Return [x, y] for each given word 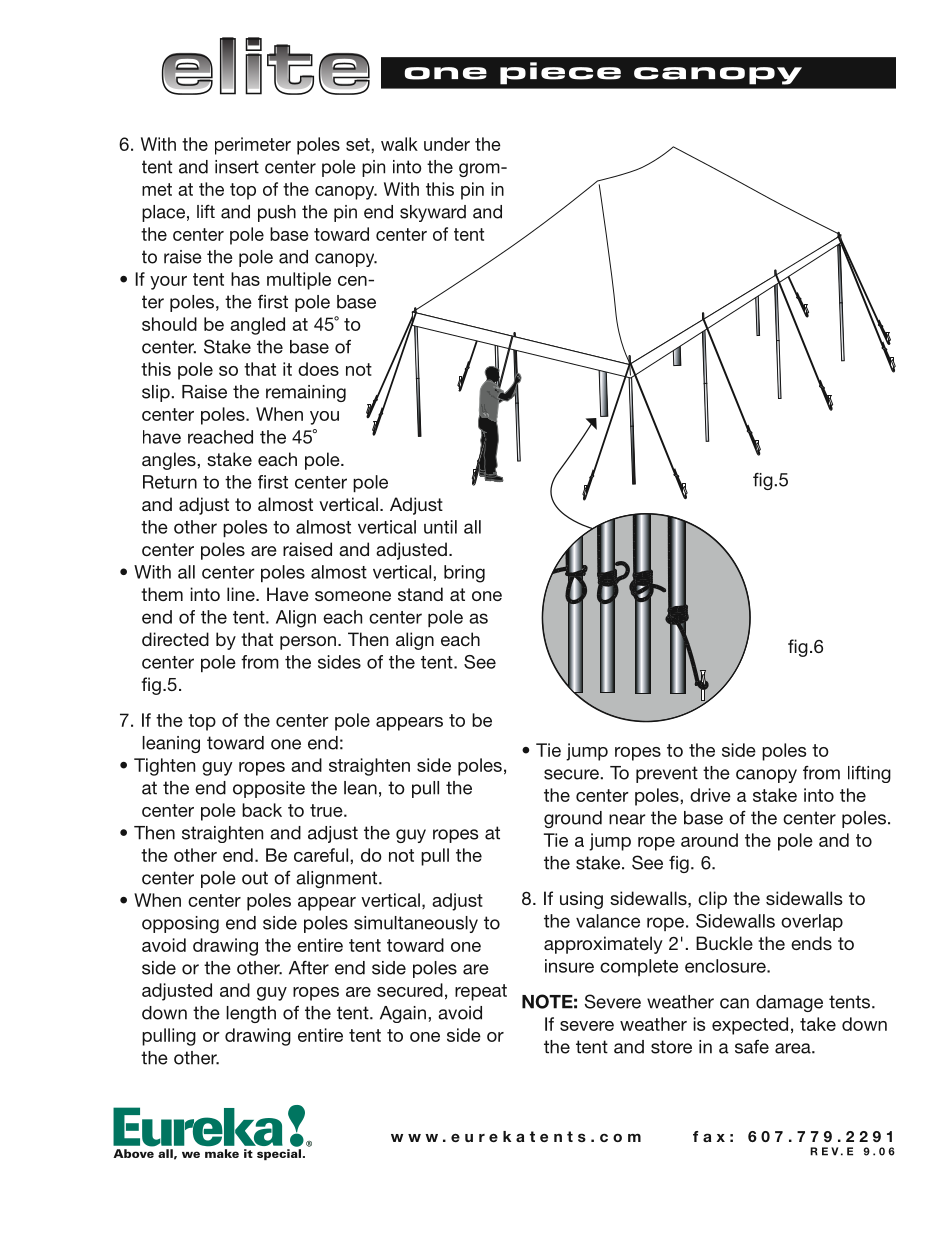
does [318, 369]
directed [175, 639]
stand [420, 594]
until [440, 527]
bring [464, 574]
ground [573, 819]
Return [170, 482]
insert [237, 167]
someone [353, 596]
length [251, 1014]
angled [257, 326]
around [709, 840]
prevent [667, 774]
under [447, 144]
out [255, 878]
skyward [433, 213]
